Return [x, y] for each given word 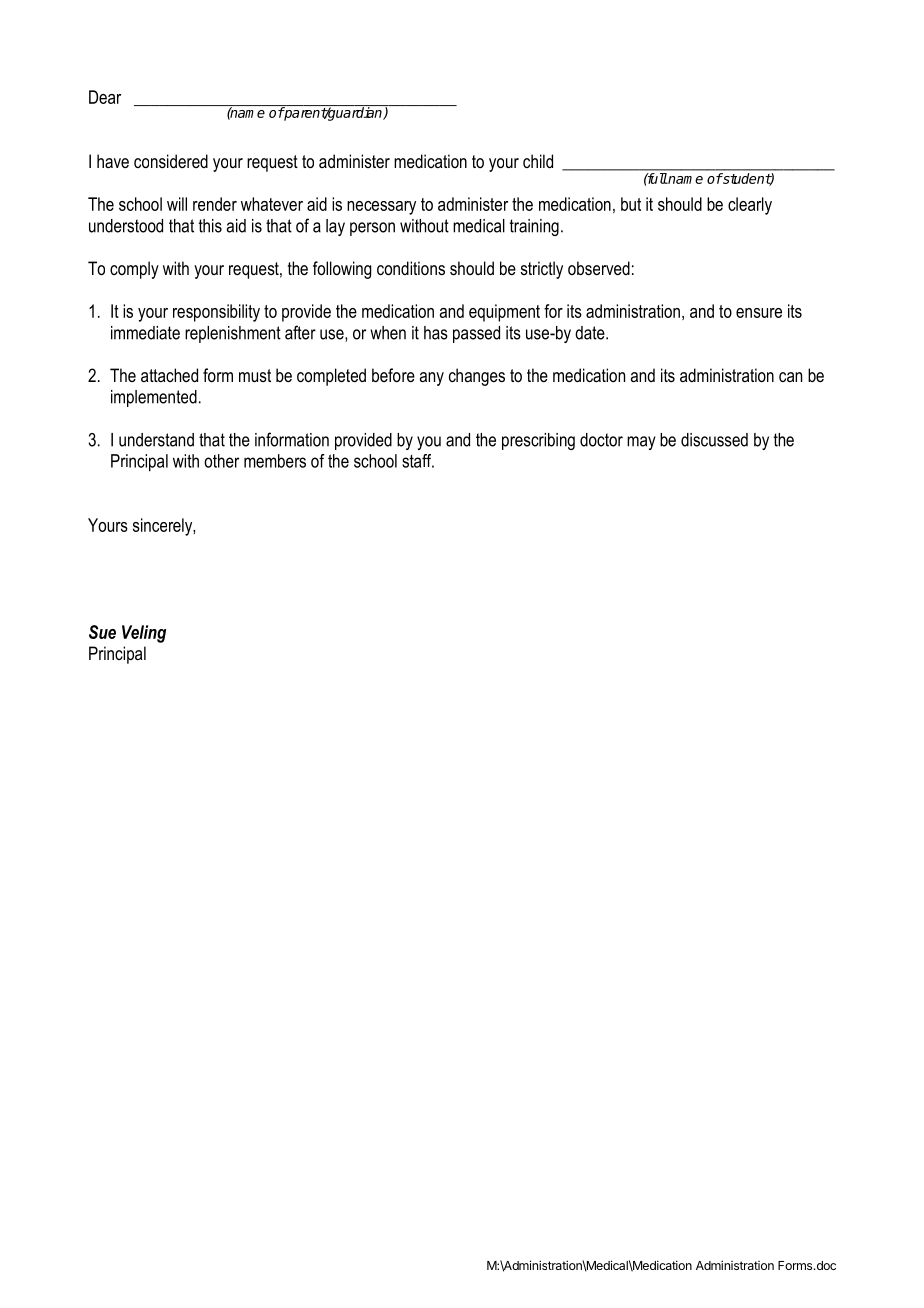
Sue [102, 632]
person [372, 229]
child [538, 161]
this [210, 226]
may [641, 443]
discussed [714, 440]
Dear [105, 97]
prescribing [538, 441]
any [432, 379]
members [275, 461]
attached [169, 375]
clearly [750, 206]
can [790, 377]
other [221, 461]
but [631, 204]
